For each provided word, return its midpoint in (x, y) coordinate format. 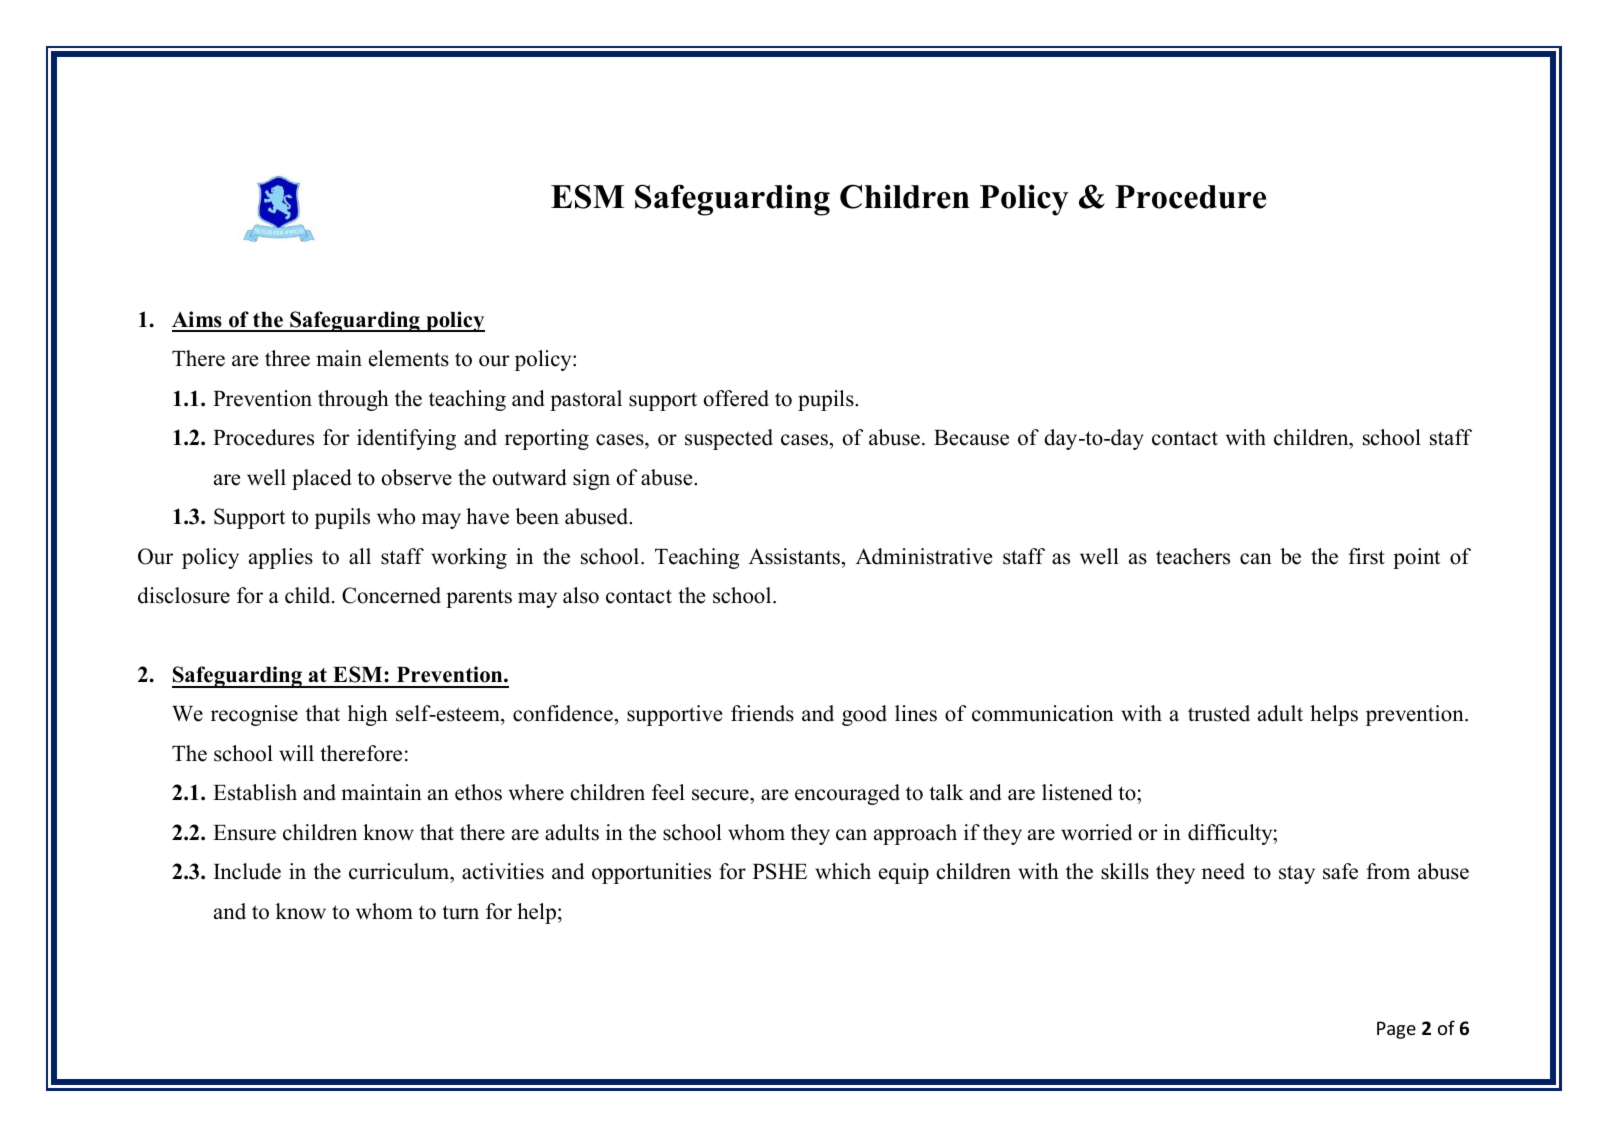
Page (1396, 1030)
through (353, 400)
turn (460, 912)
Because (971, 438)
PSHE (780, 871)
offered (736, 398)
